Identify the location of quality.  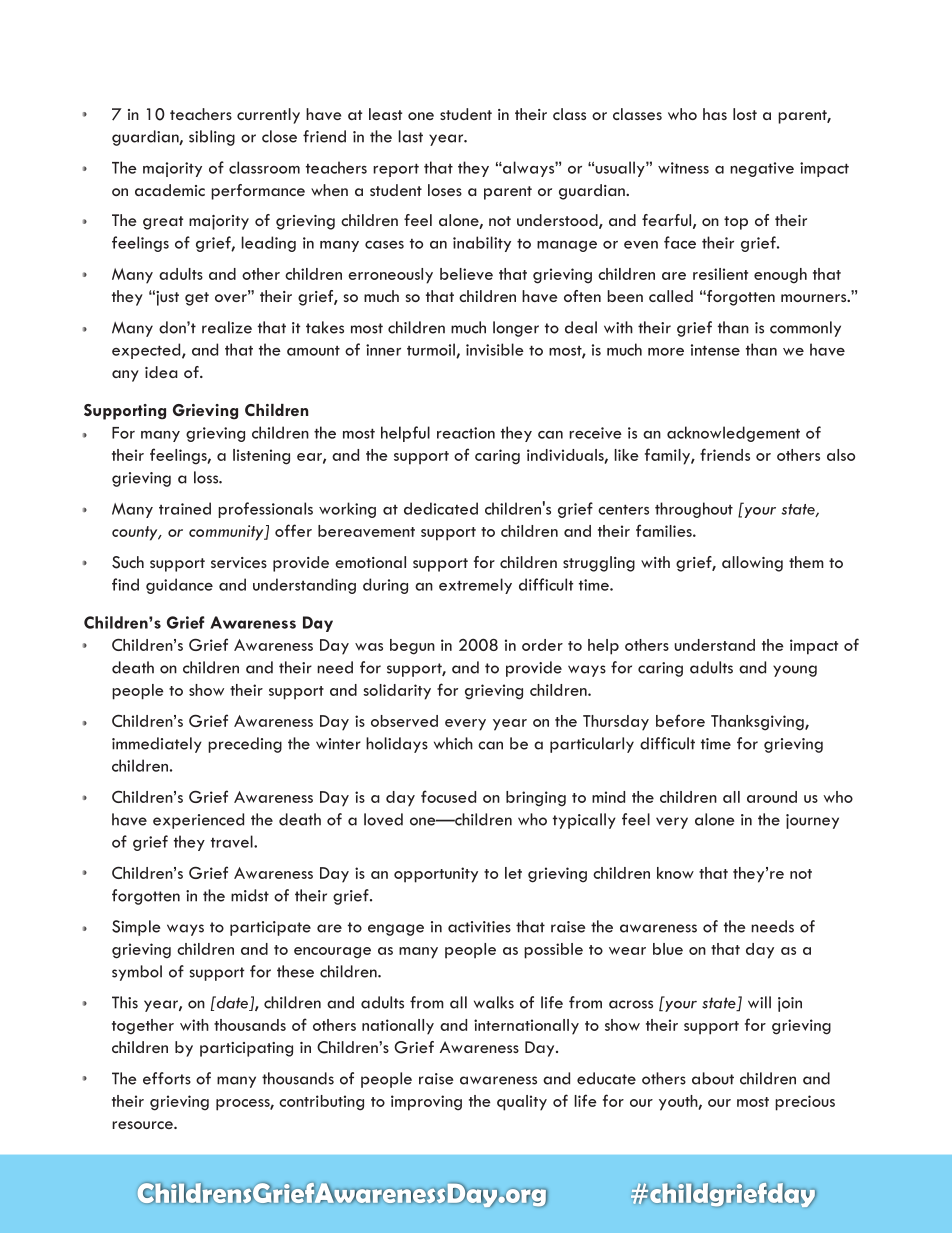
(522, 1103).
